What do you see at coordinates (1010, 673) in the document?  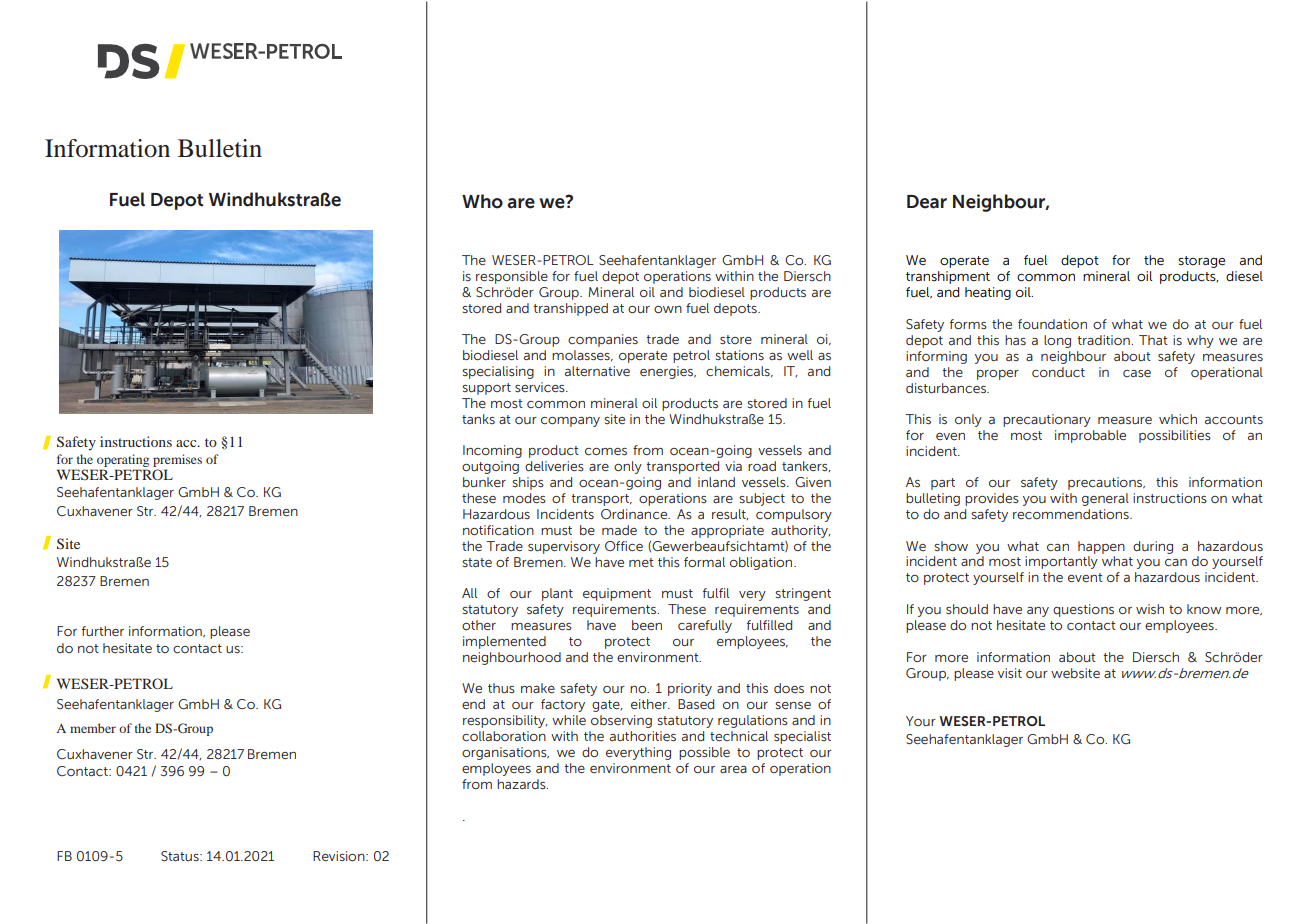 I see `visit` at bounding box center [1010, 673].
